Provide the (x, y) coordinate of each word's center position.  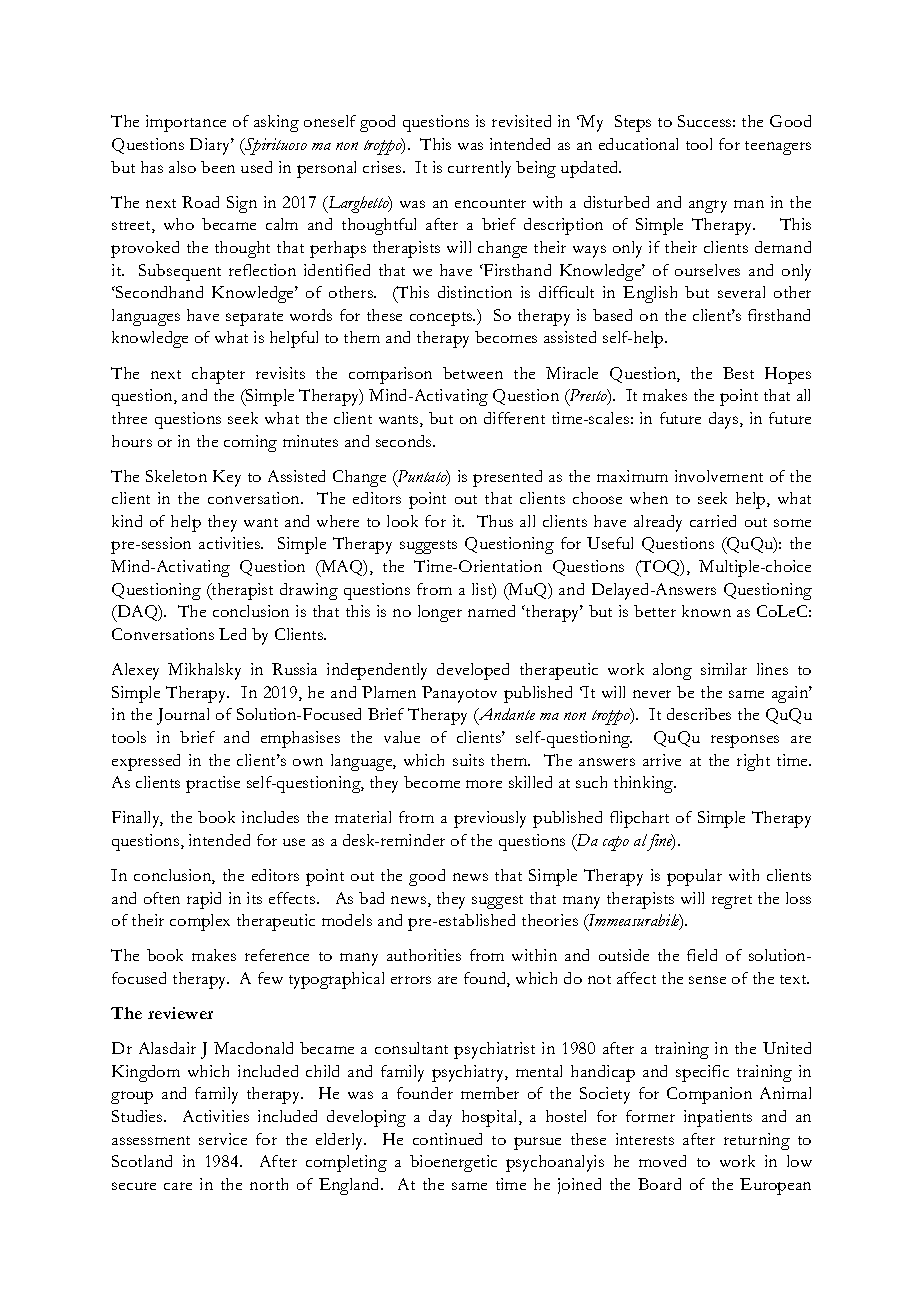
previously (490, 819)
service (223, 1139)
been (218, 167)
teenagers (778, 148)
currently (479, 169)
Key (227, 478)
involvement (719, 476)
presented (507, 478)
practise (213, 784)
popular (694, 877)
